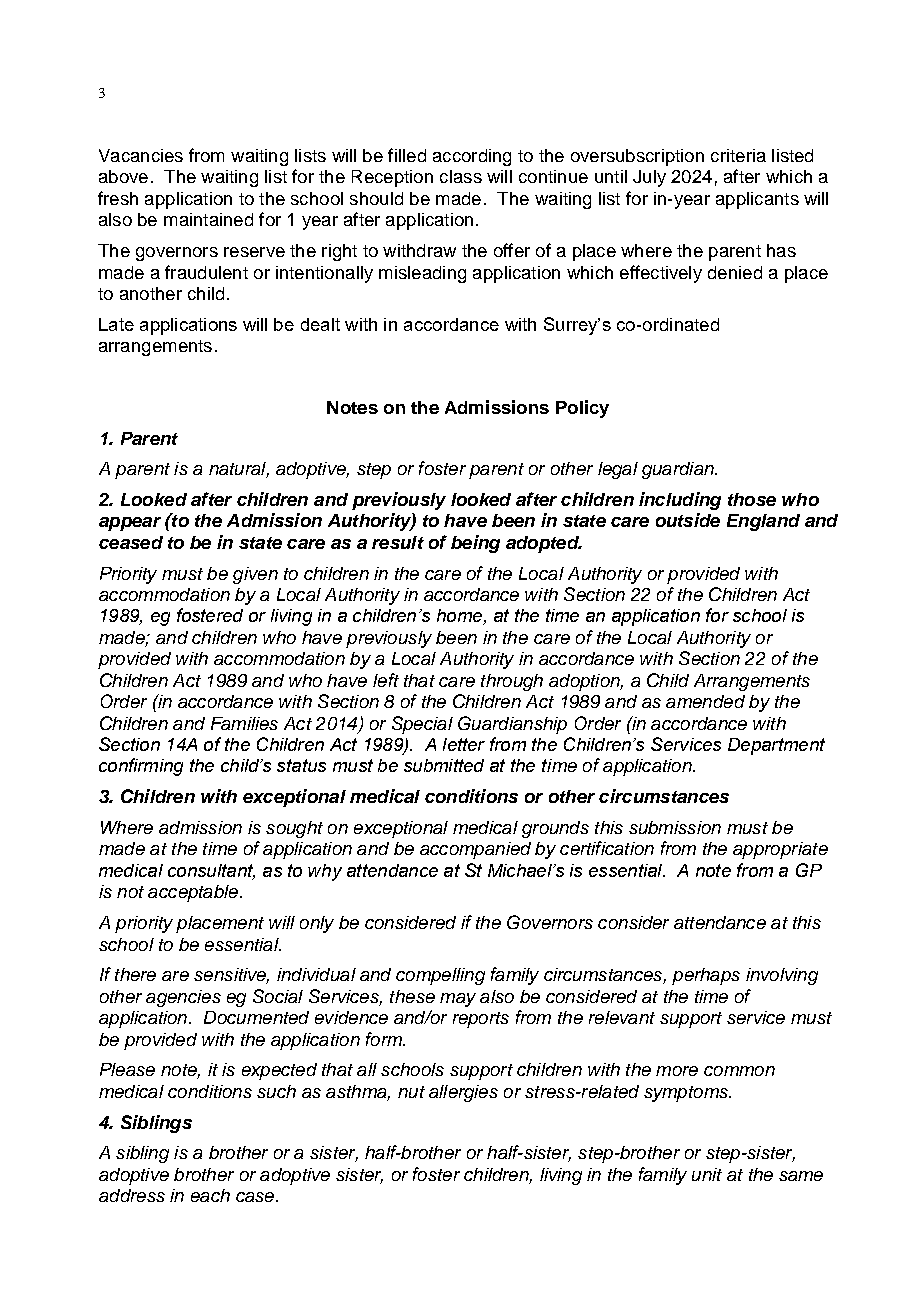 The image size is (924, 1308). I want to click on Families, so click(244, 723).
